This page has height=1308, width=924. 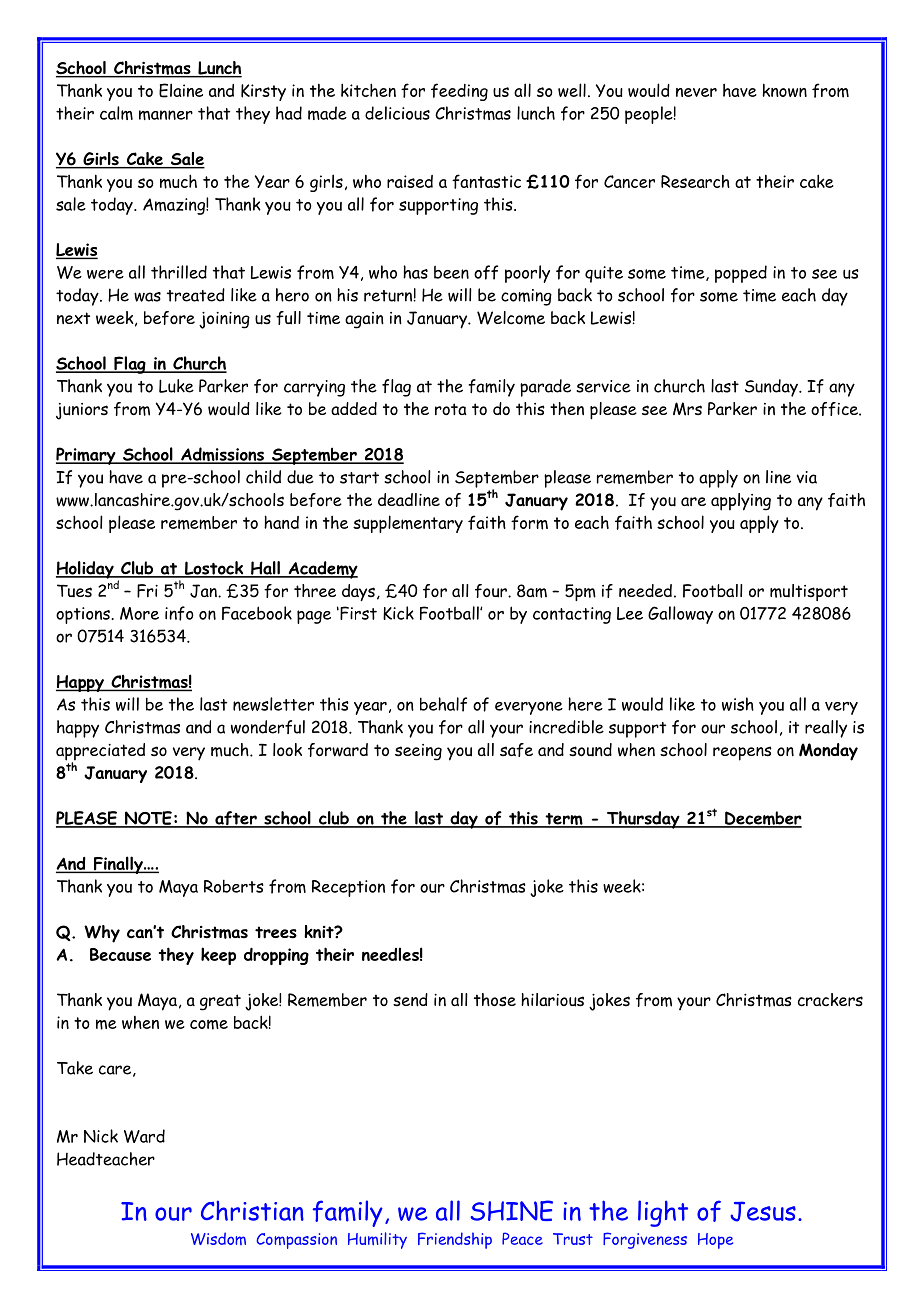 What do you see at coordinates (166, 115) in the page?
I see `manner` at bounding box center [166, 115].
